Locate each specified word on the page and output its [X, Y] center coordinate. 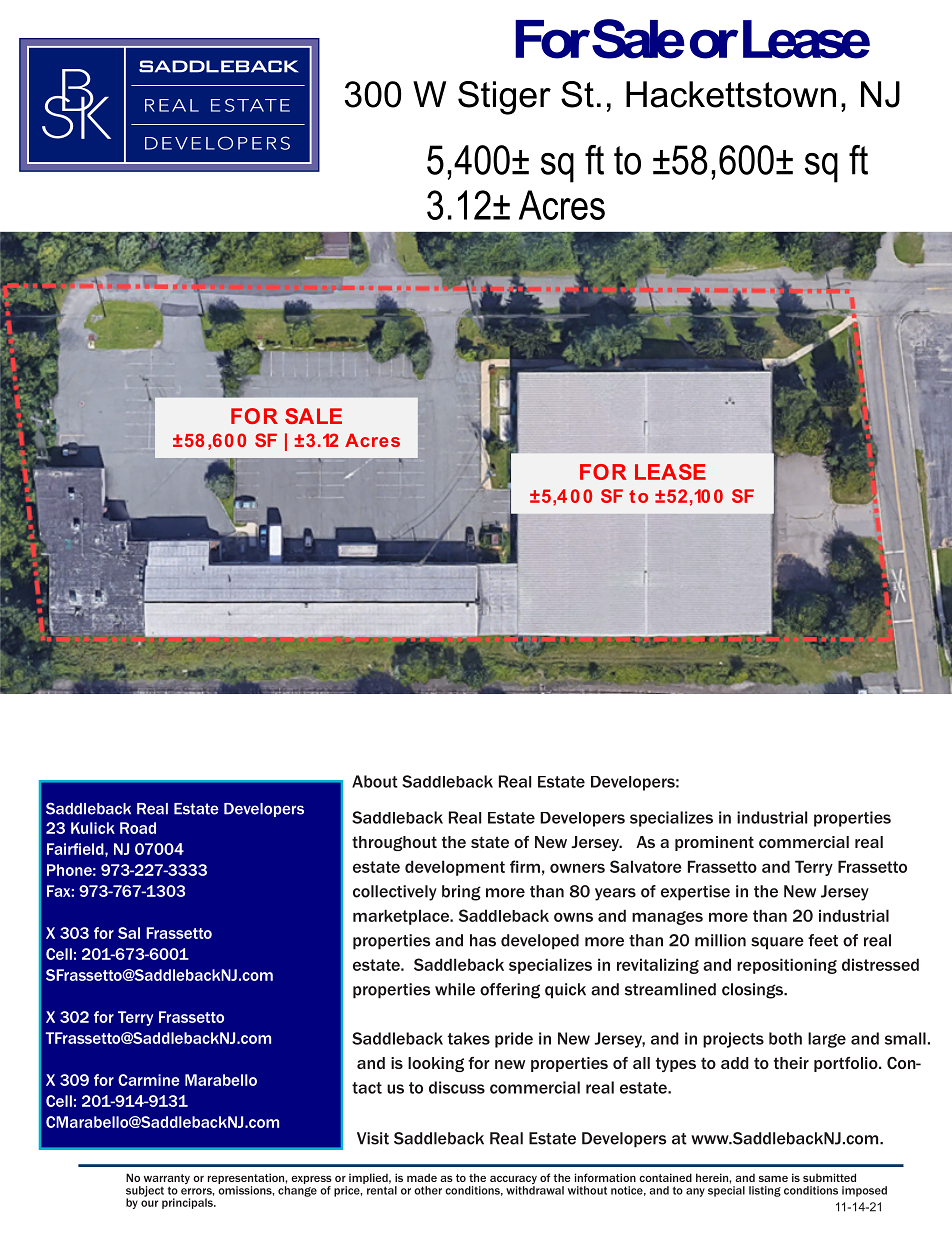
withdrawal [535, 1190]
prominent [714, 843]
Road [138, 828]
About [375, 781]
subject [145, 1192]
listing [765, 1191]
